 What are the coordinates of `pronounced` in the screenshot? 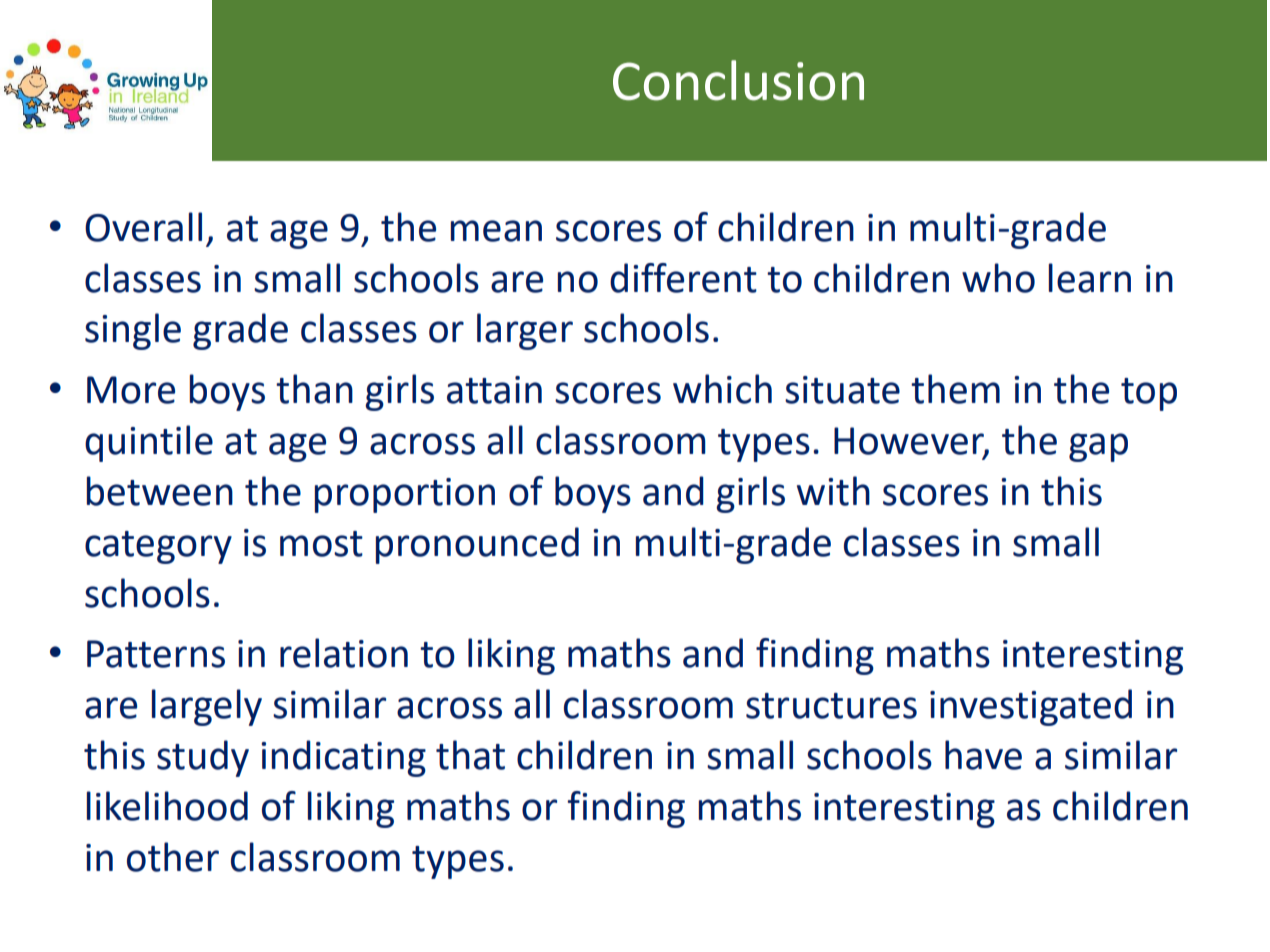 It's located at (477, 545).
